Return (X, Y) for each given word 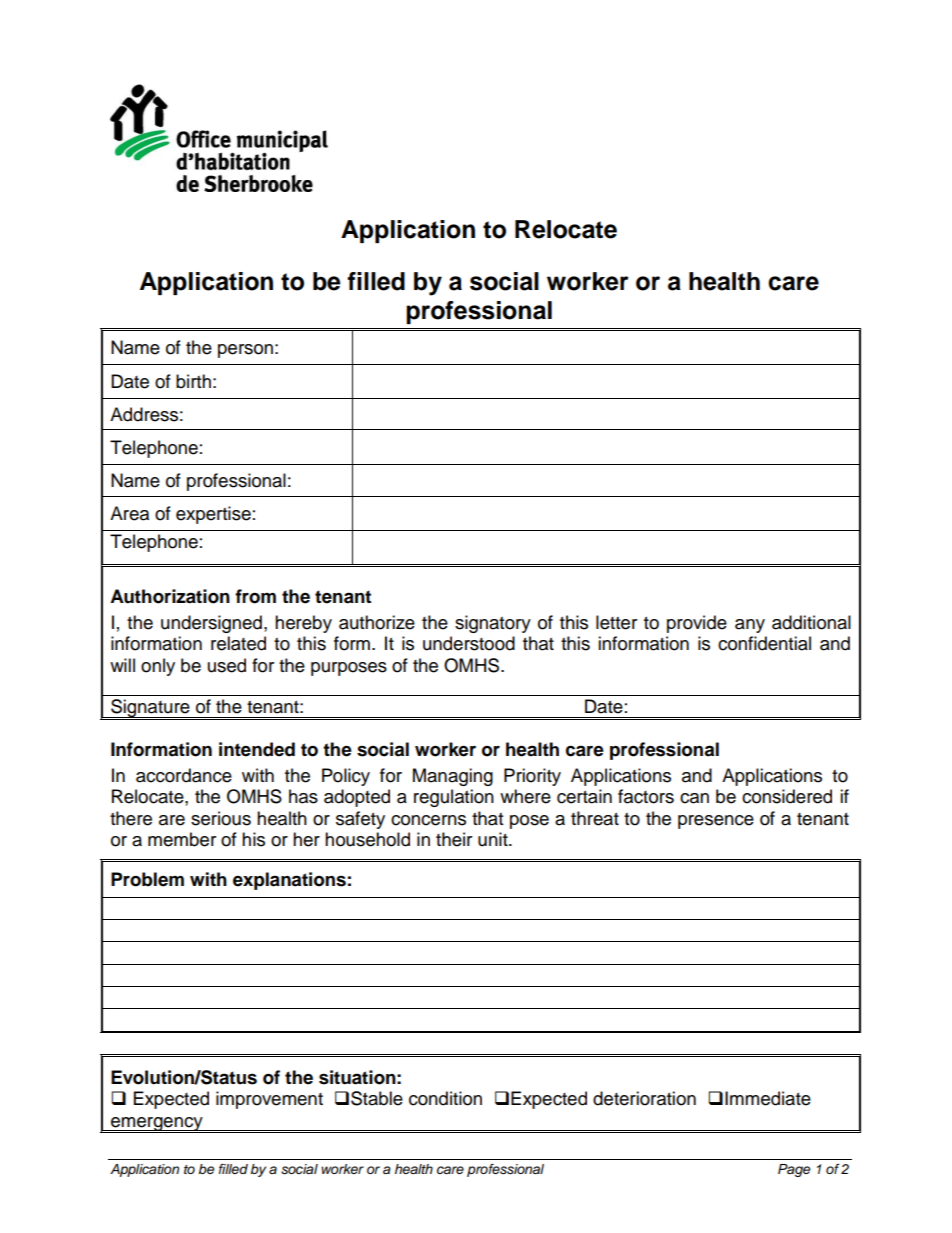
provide (697, 624)
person (245, 351)
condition (445, 1098)
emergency (157, 1125)
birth (193, 381)
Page (794, 1170)
